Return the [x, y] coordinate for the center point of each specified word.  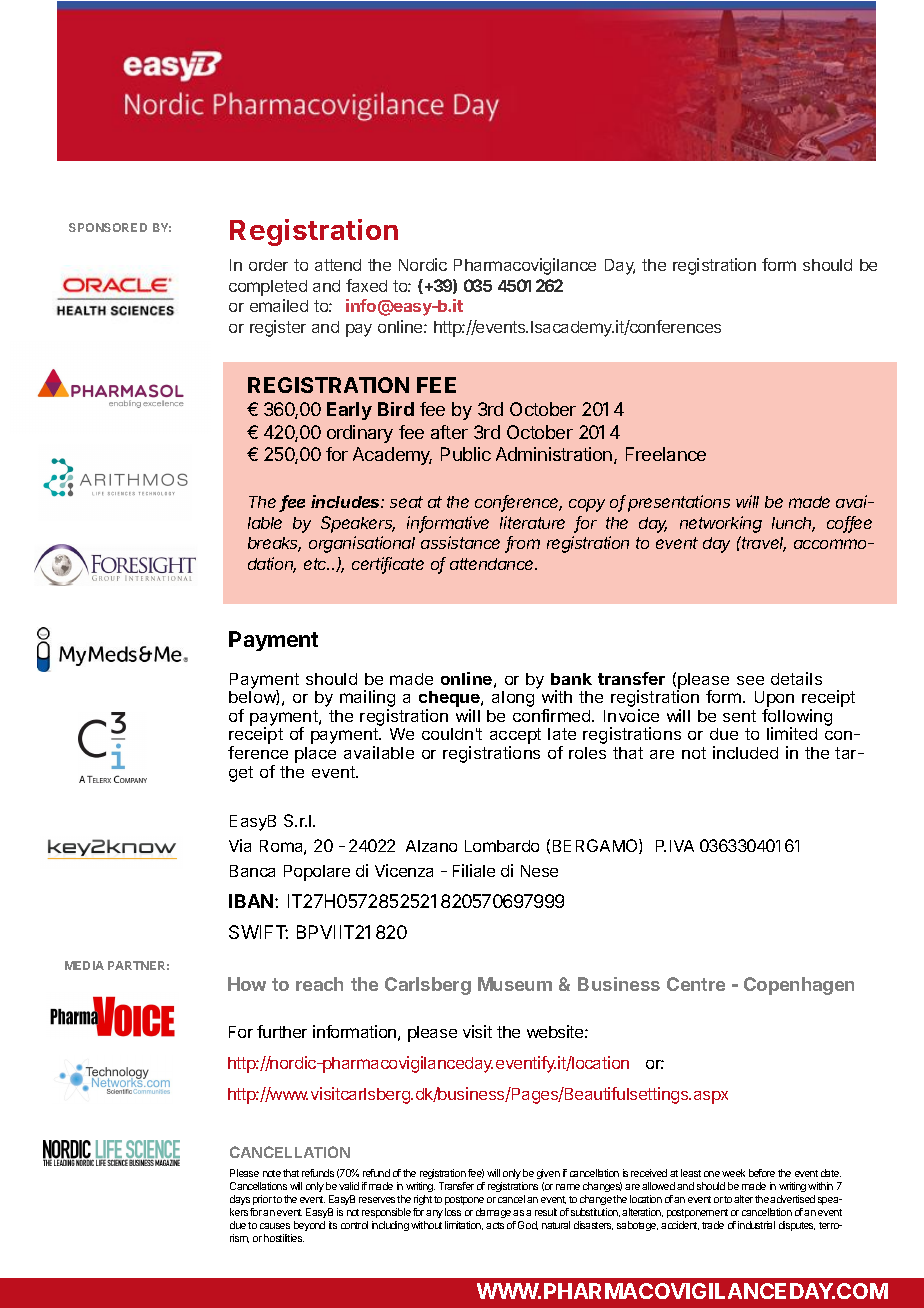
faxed [366, 285]
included [745, 752]
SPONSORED [108, 227]
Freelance [666, 454]
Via [240, 845]
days [240, 1200]
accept [515, 737]
